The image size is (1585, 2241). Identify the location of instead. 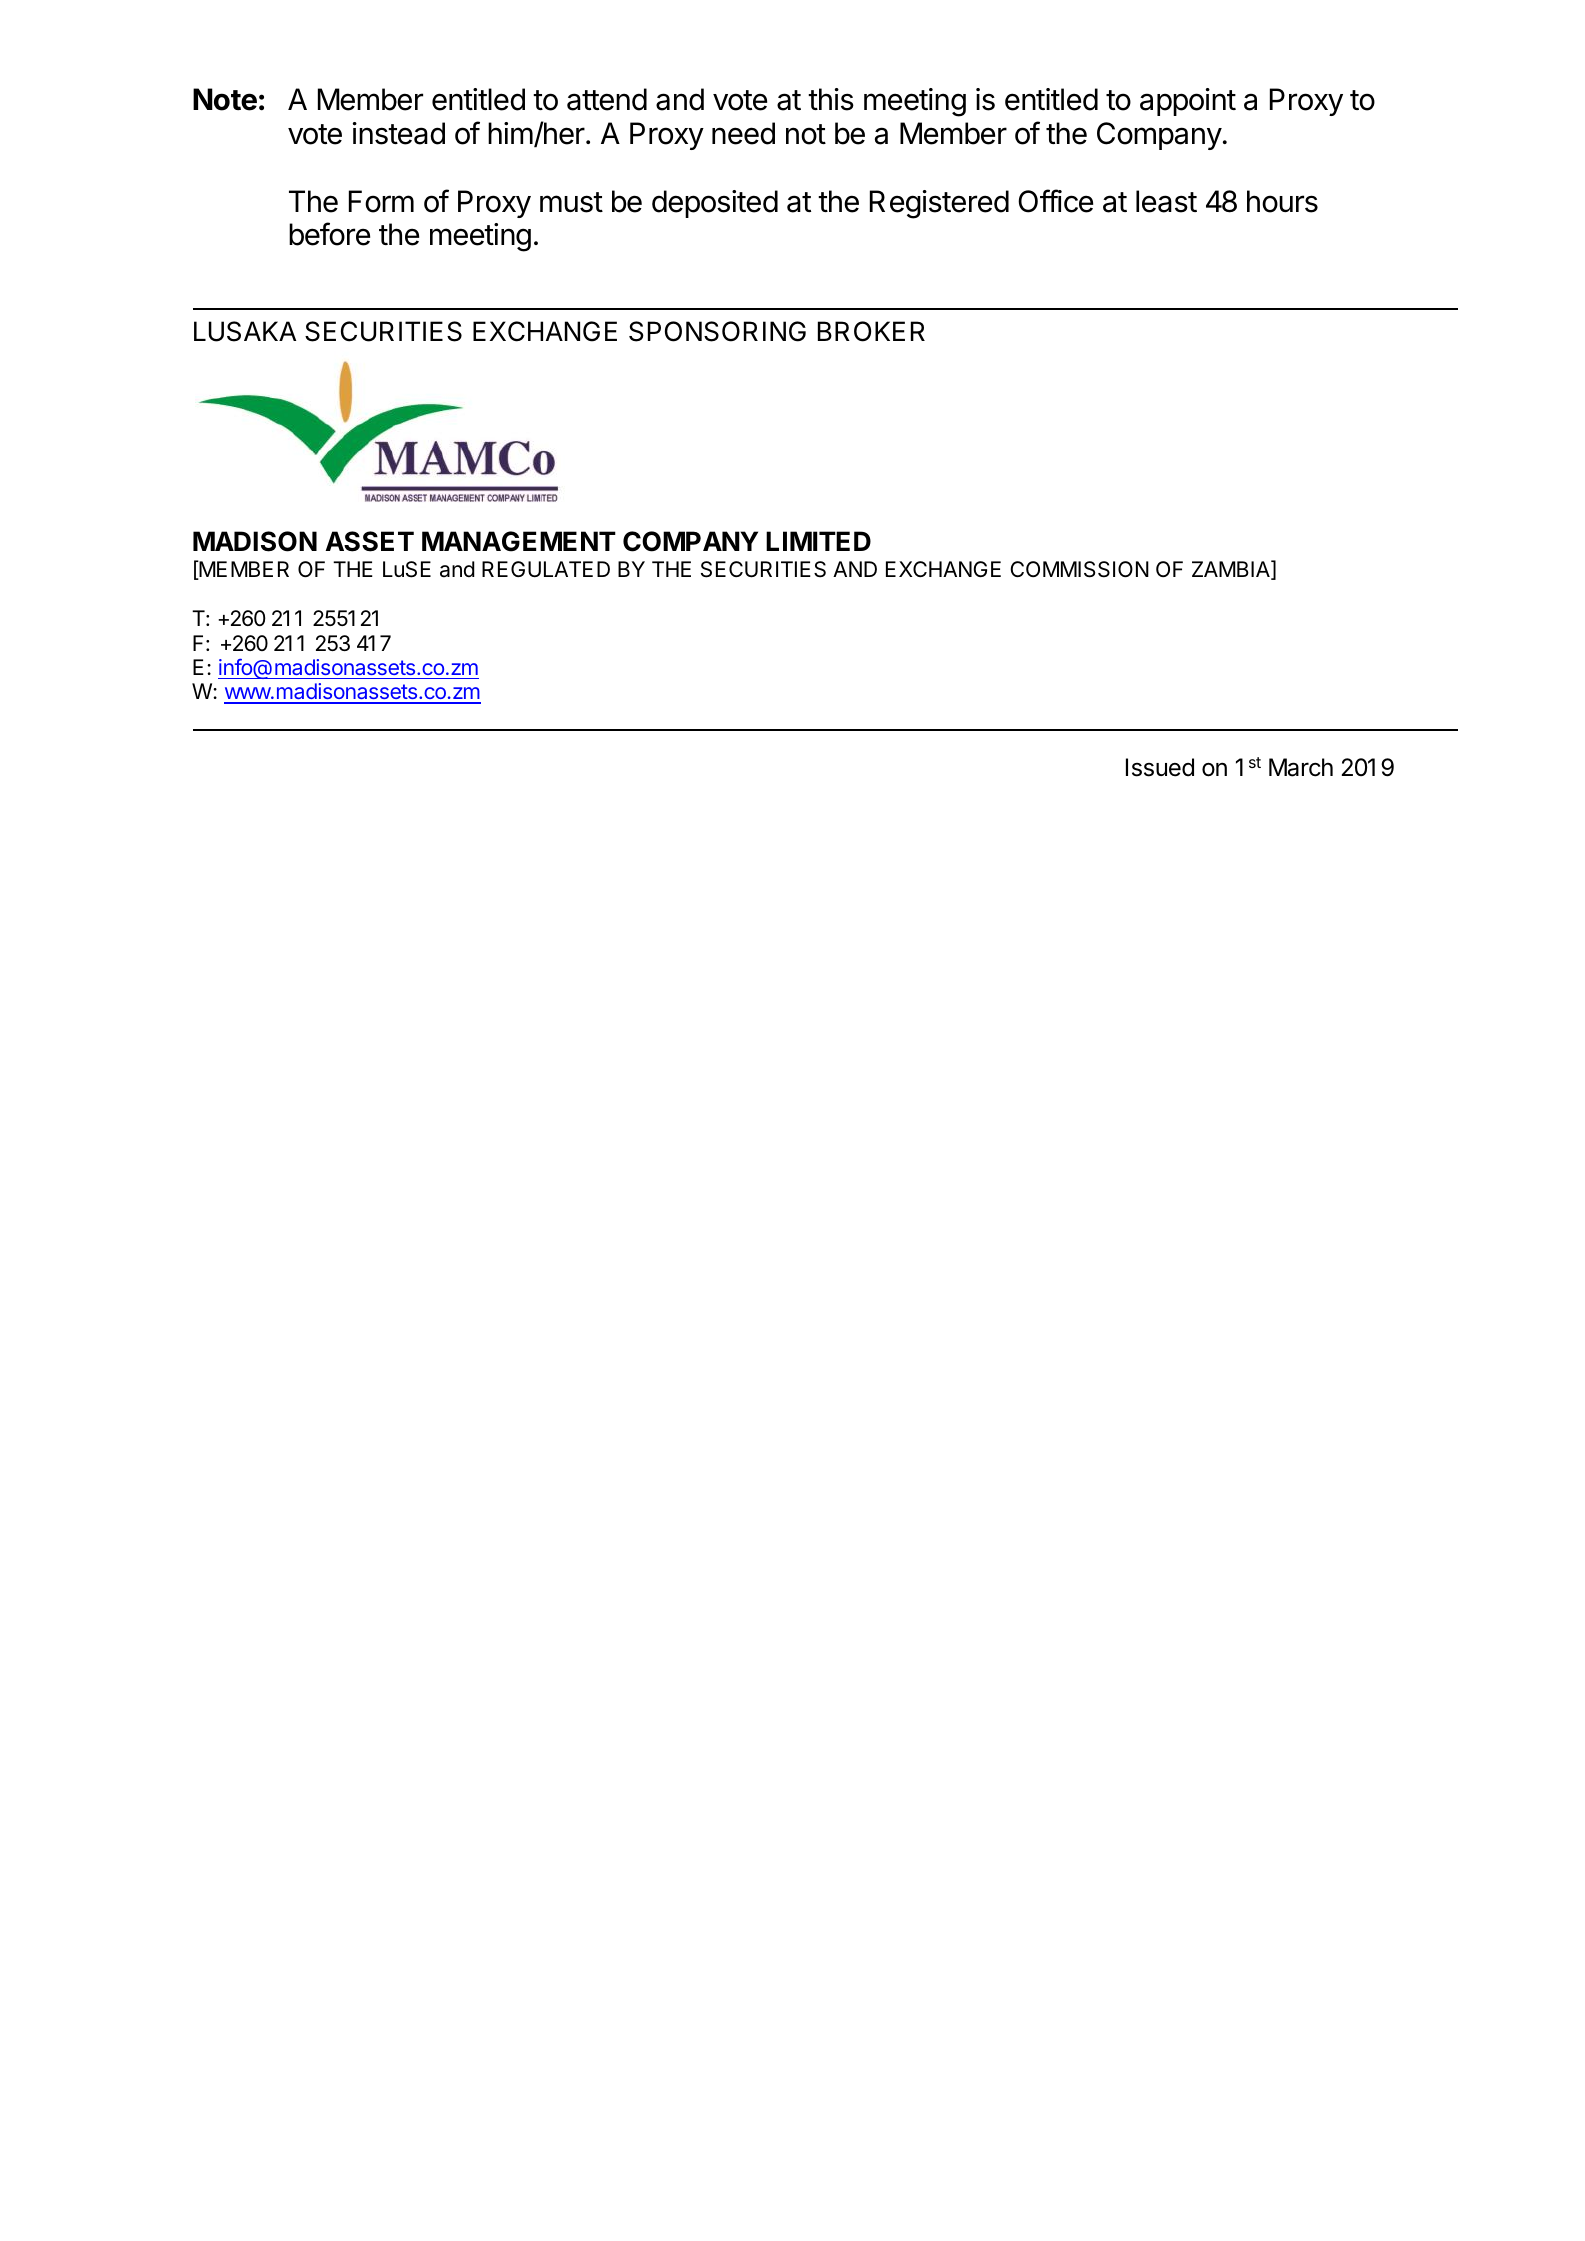
(399, 133).
